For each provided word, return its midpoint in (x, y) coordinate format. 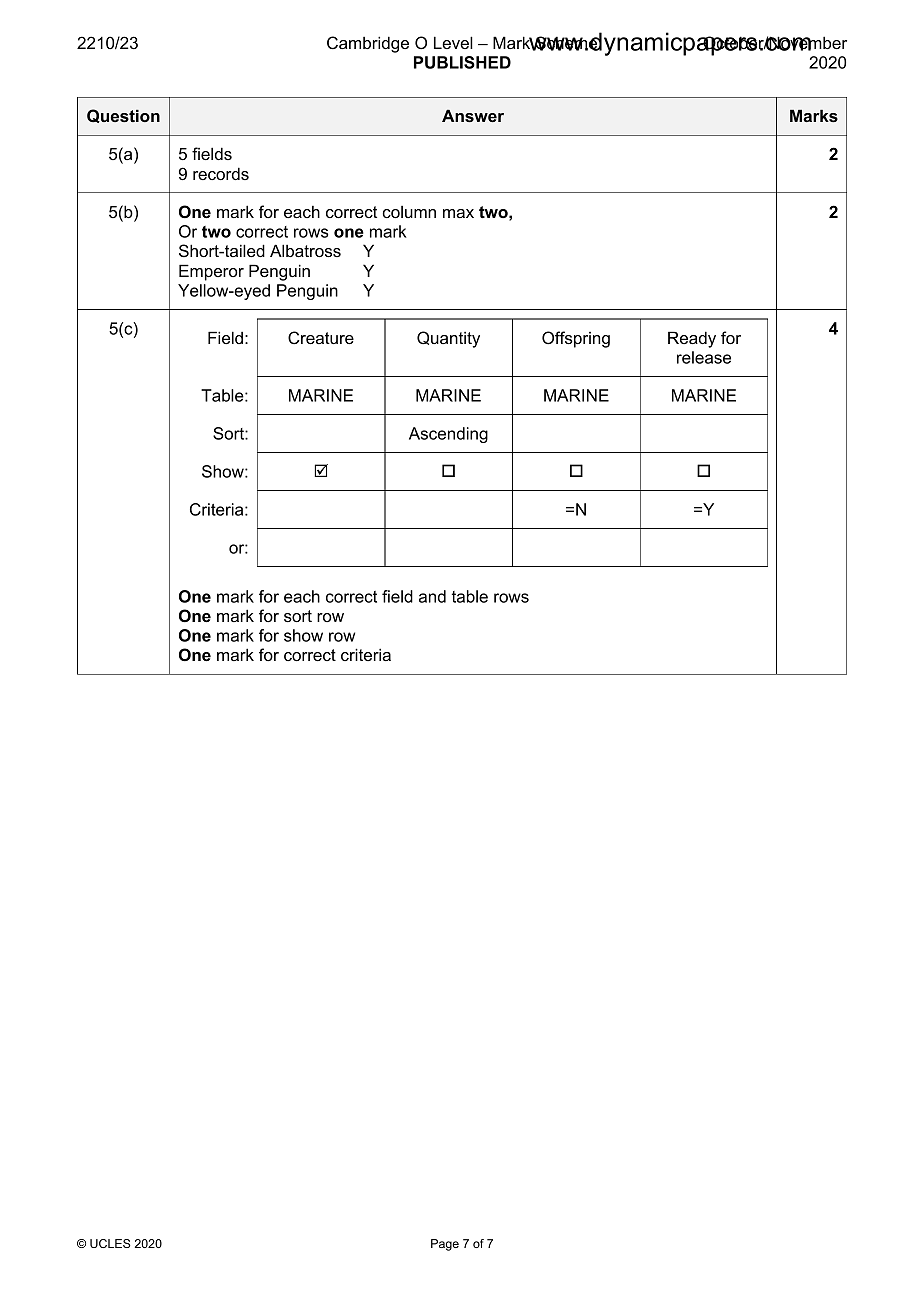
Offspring (576, 339)
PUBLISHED (462, 62)
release (704, 357)
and (432, 596)
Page (445, 1245)
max (458, 213)
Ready (692, 339)
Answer (473, 115)
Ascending (448, 435)
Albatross (305, 250)
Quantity (448, 339)
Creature (321, 338)
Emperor (211, 272)
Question (123, 116)
